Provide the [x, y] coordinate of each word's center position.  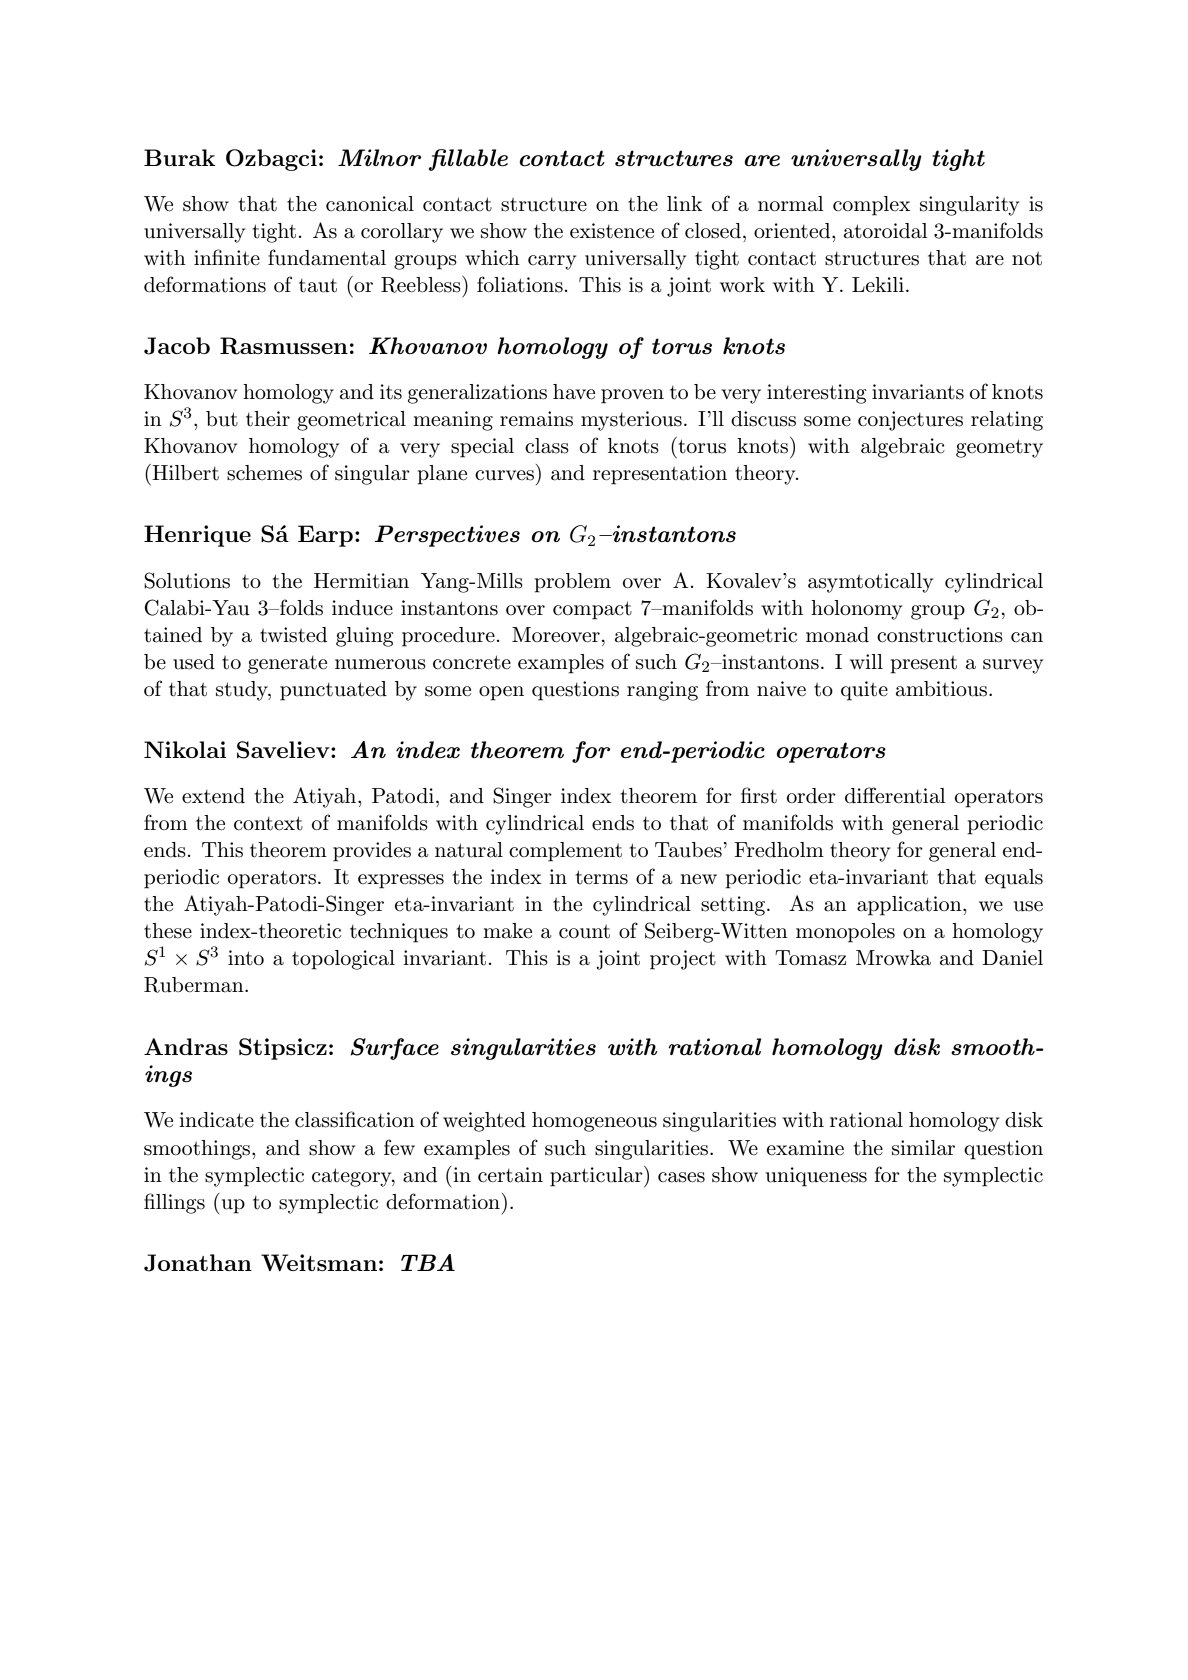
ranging [662, 691]
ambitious [943, 689]
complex [872, 206]
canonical [370, 204]
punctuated [333, 691]
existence [612, 231]
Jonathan [198, 1263]
